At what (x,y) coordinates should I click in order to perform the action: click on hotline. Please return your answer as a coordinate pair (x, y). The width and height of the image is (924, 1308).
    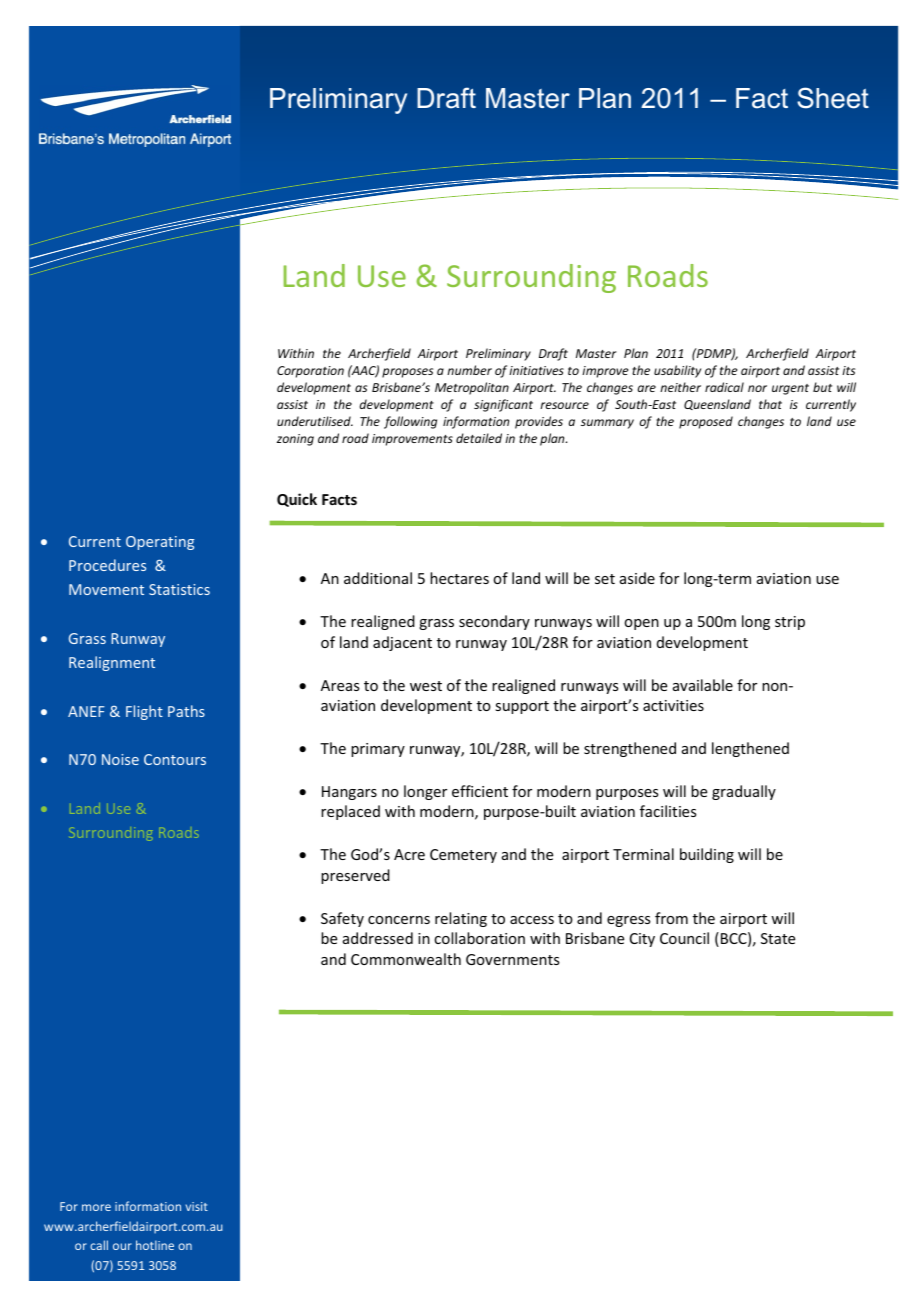
    Looking at the image, I should click on (155, 1245).
